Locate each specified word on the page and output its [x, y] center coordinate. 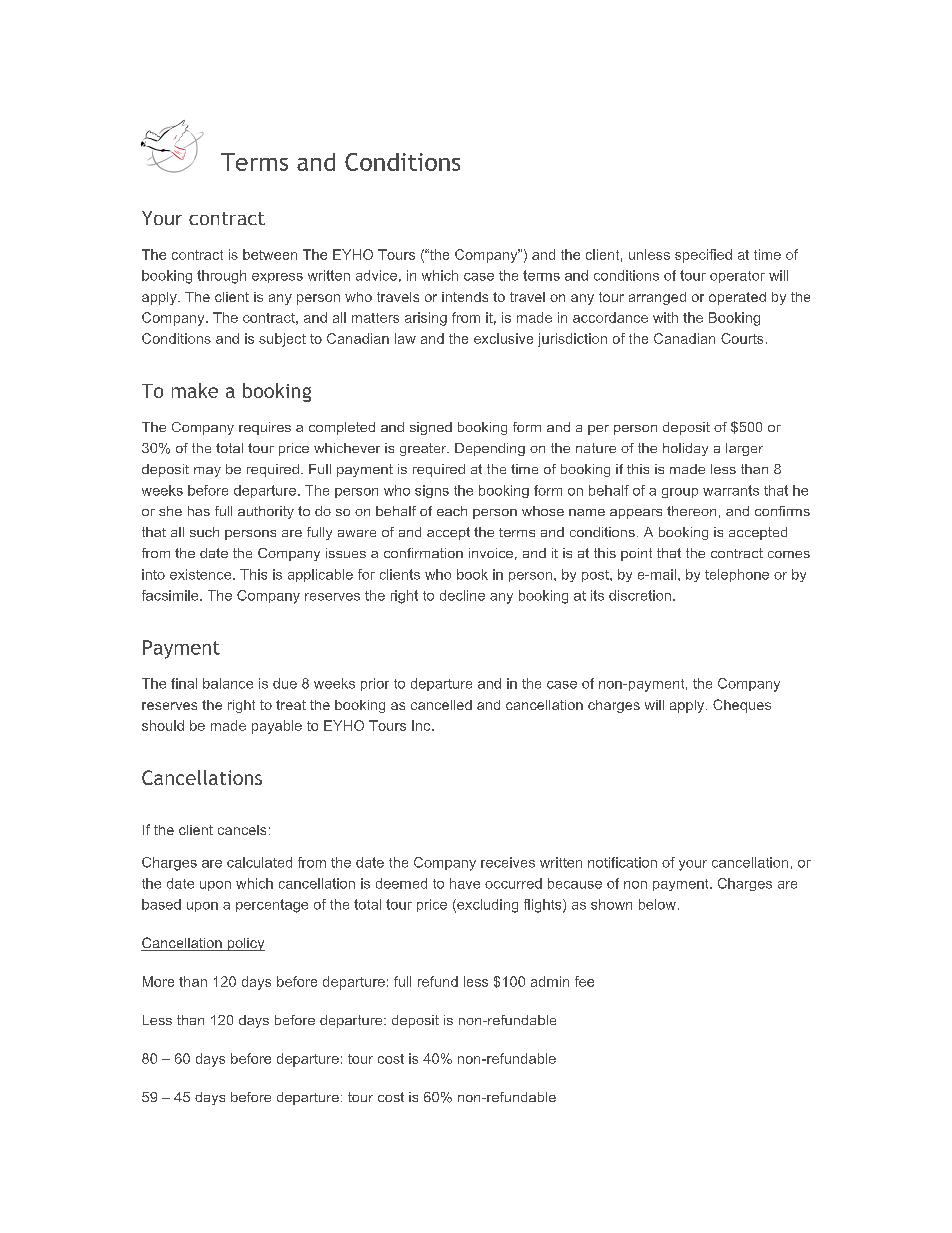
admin [550, 981]
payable [277, 727]
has [199, 511]
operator [737, 277]
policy [245, 944]
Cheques [742, 706]
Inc [422, 725]
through [221, 277]
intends [465, 297]
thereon [691, 511]
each [452, 511]
